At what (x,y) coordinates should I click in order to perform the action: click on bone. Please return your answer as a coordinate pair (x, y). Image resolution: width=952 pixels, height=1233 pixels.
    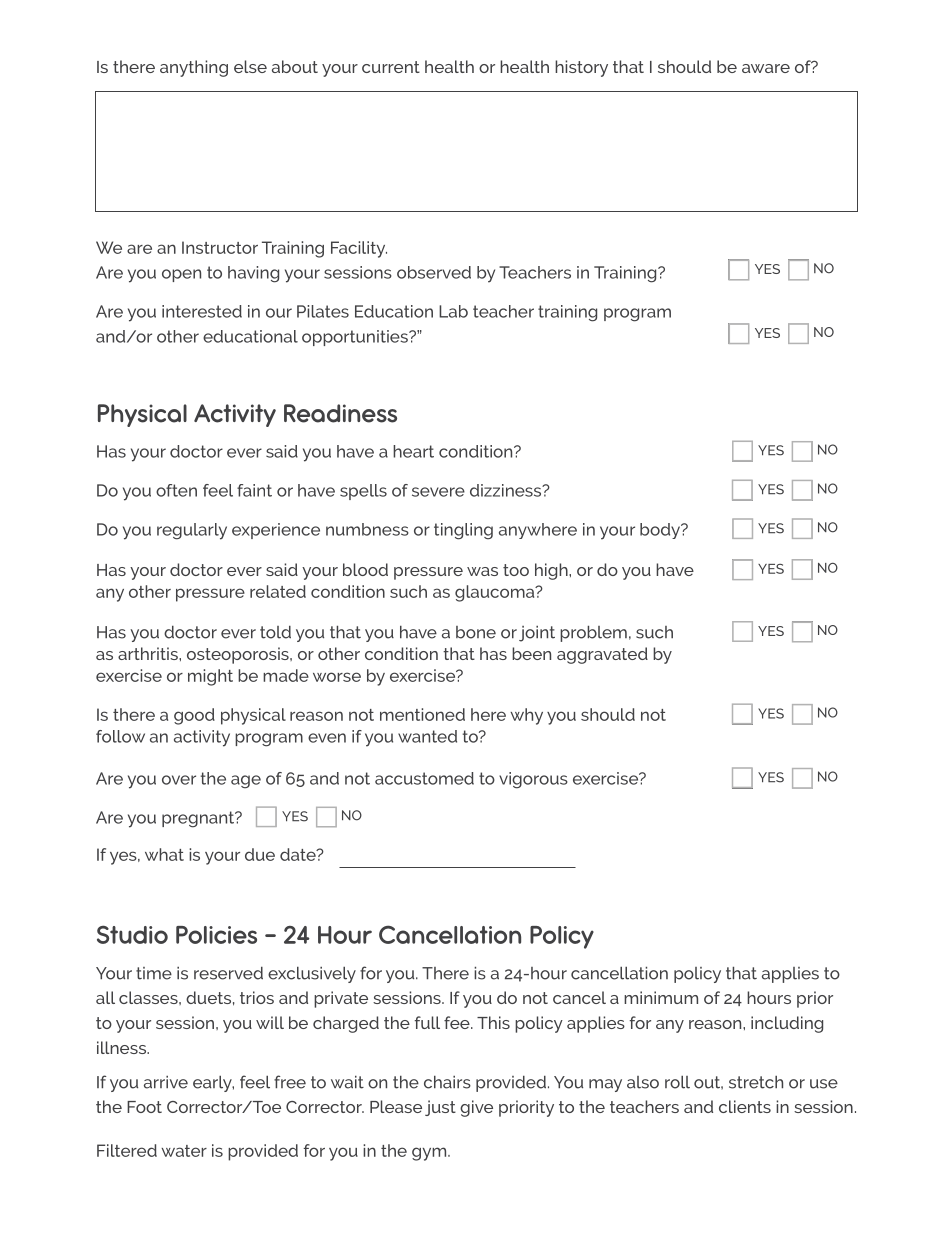
    Looking at the image, I should click on (476, 632).
